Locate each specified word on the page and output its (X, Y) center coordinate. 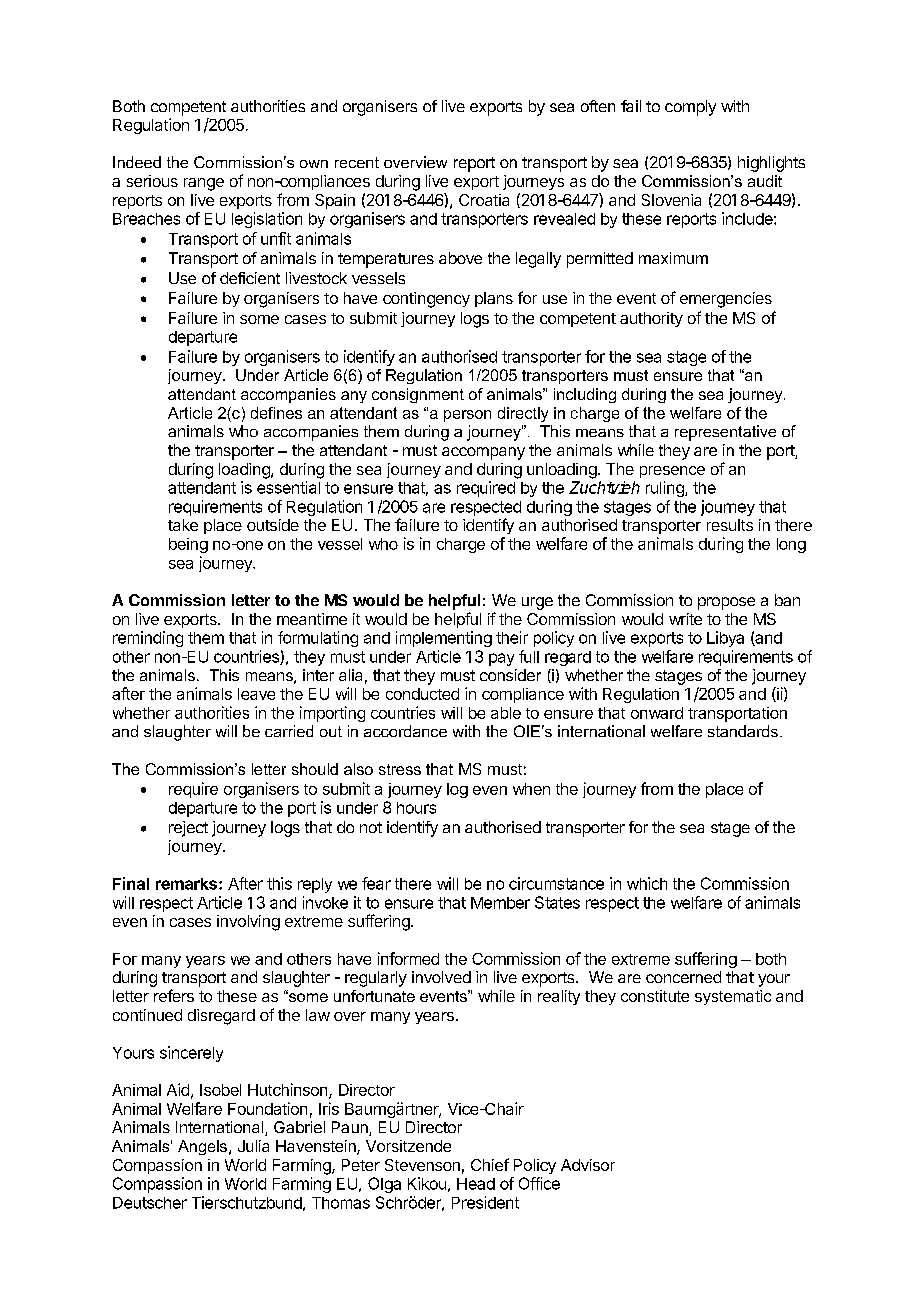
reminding (148, 639)
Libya (725, 639)
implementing (444, 639)
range (204, 184)
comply (690, 108)
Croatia (484, 200)
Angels (202, 1147)
